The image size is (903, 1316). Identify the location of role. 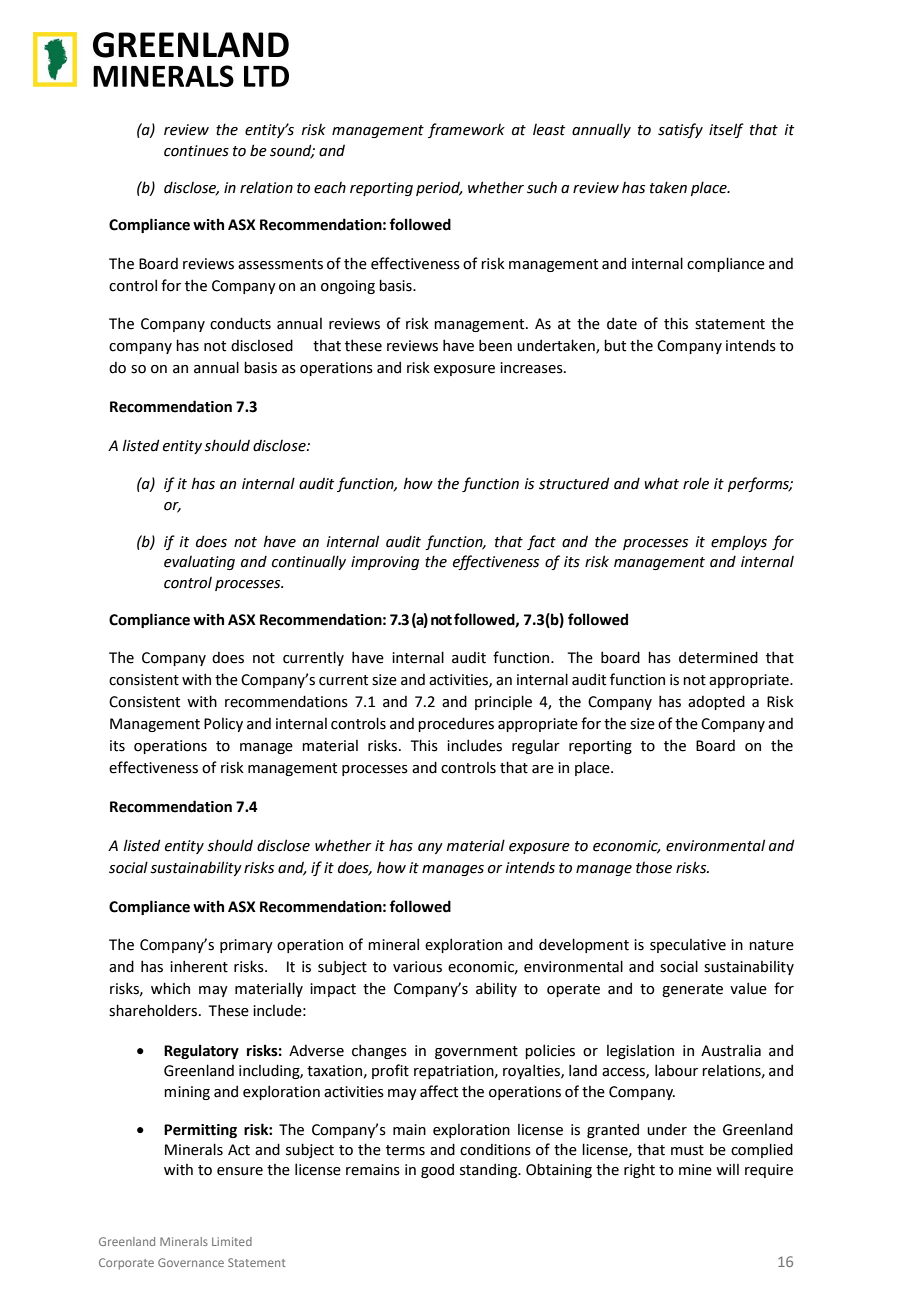
(696, 483).
